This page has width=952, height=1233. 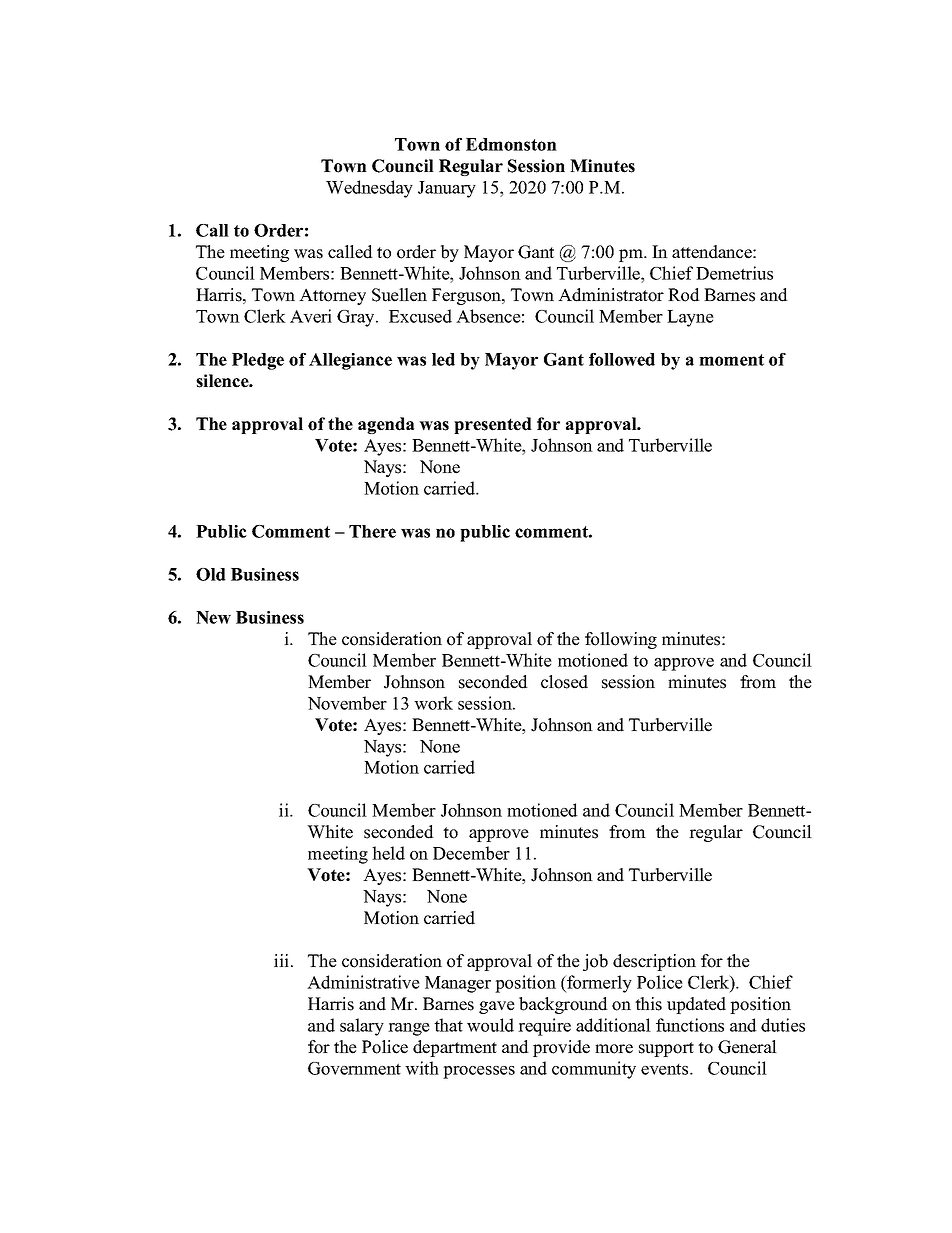 I want to click on Wednesday, so click(x=369, y=189).
